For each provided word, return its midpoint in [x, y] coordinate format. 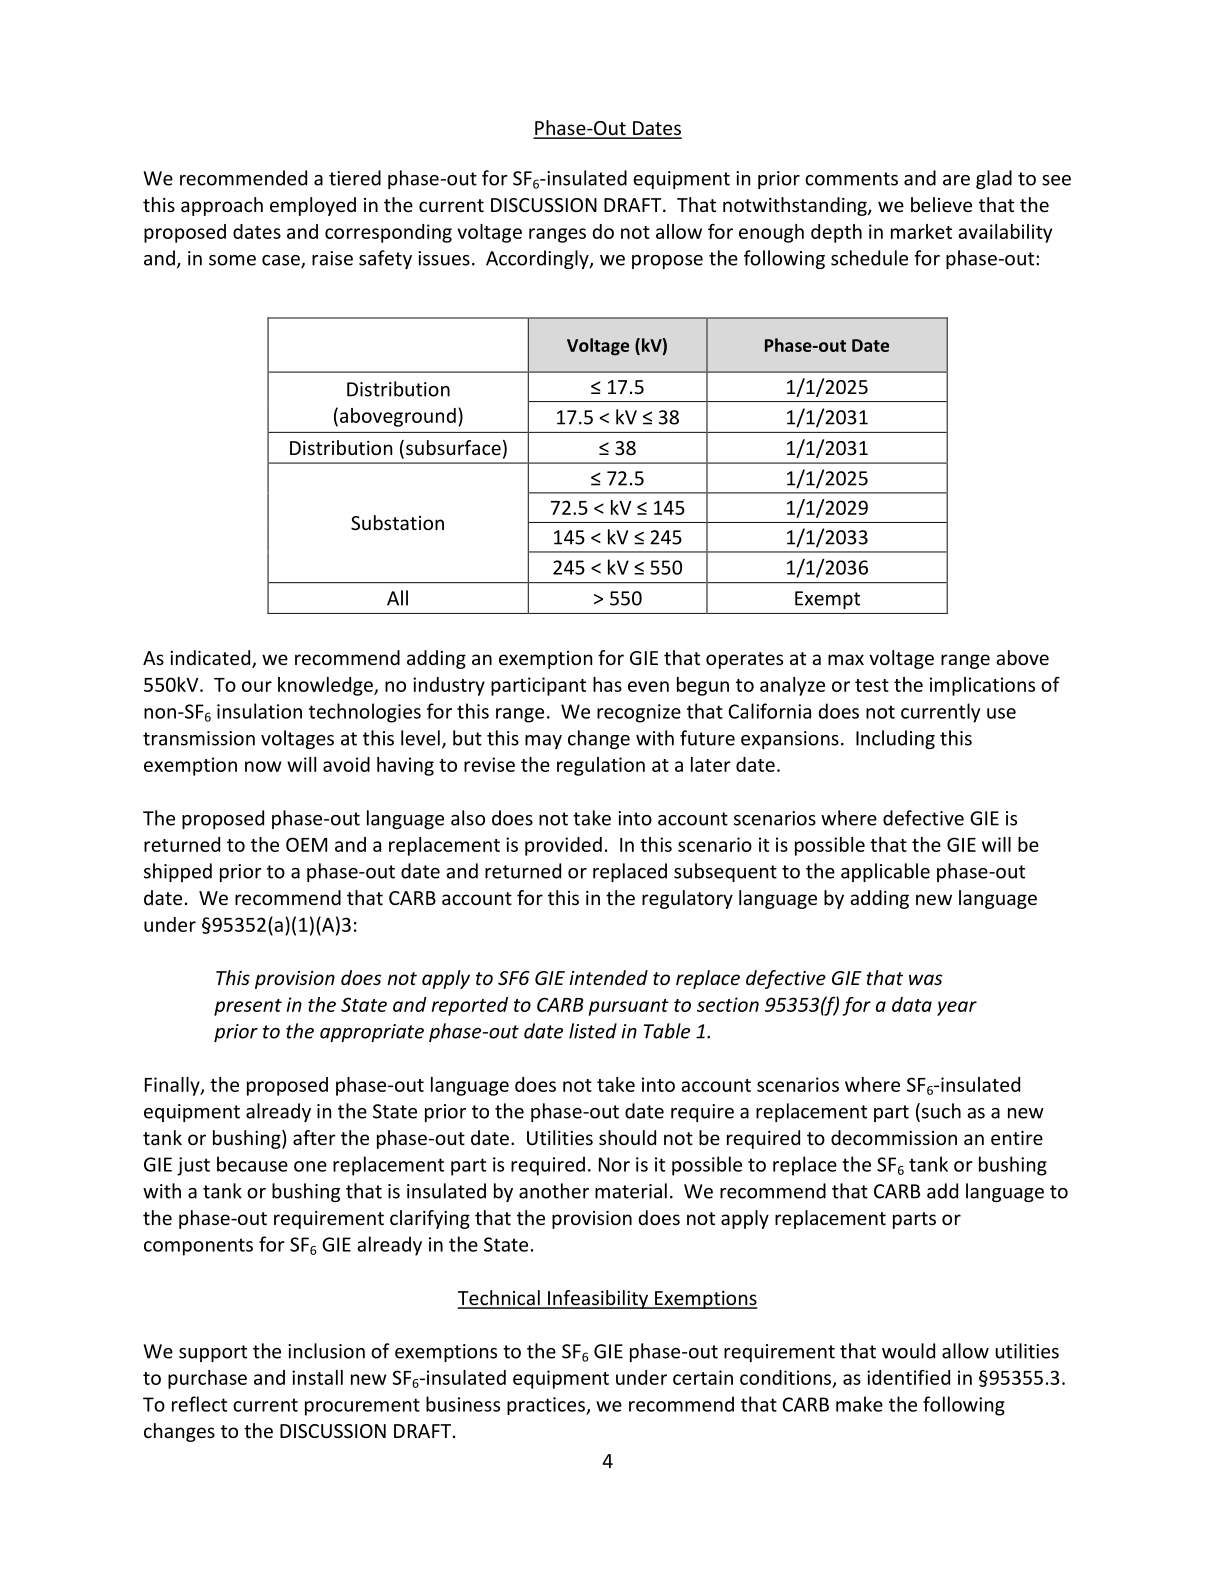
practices [547, 1406]
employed [313, 206]
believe [941, 204]
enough [771, 233]
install [317, 1377]
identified [908, 1377]
